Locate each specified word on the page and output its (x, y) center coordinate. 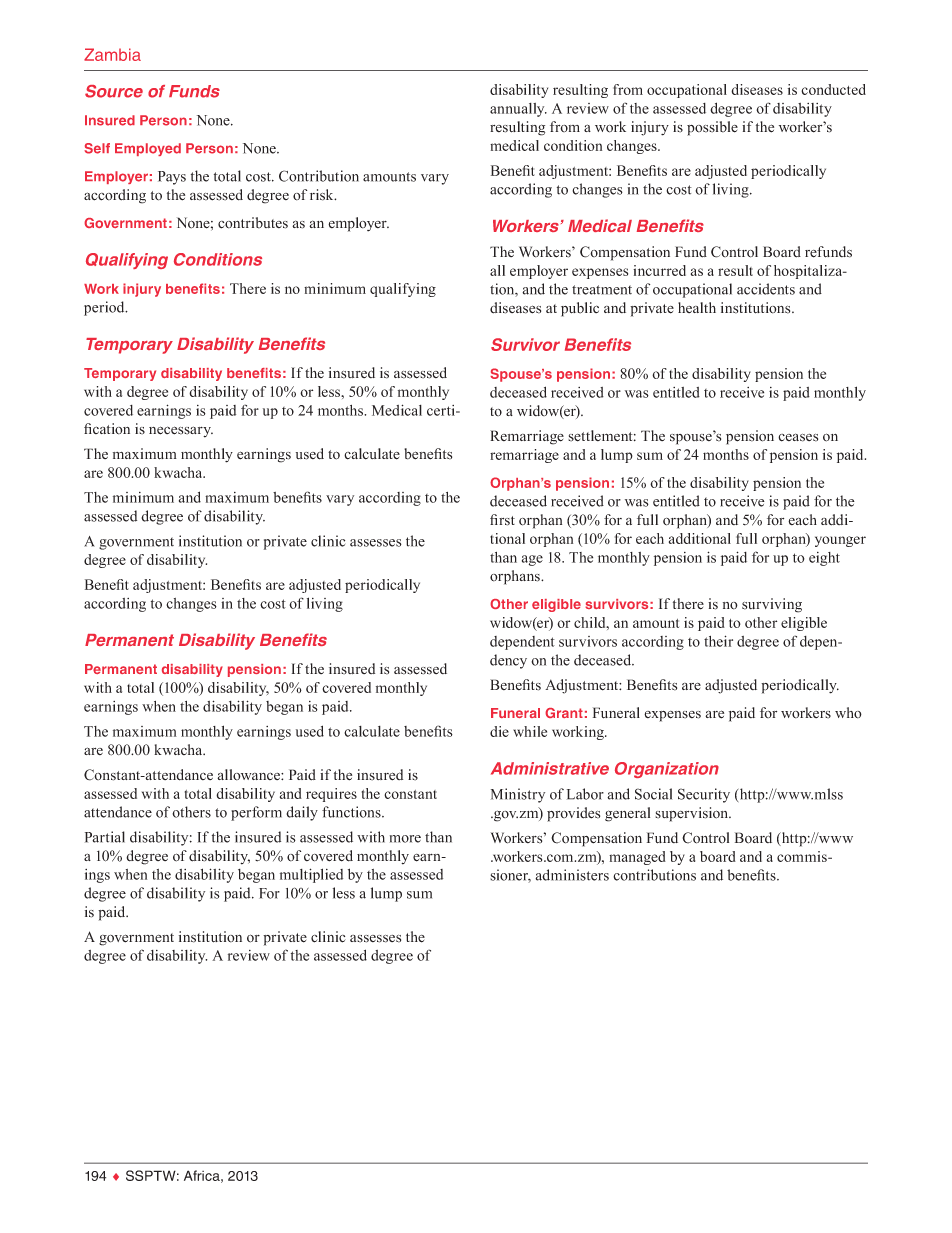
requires (331, 795)
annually (518, 110)
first (502, 520)
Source (114, 91)
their (718, 641)
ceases (798, 437)
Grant (564, 713)
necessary (181, 432)
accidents (766, 289)
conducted (833, 89)
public (580, 309)
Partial (105, 837)
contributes (253, 223)
